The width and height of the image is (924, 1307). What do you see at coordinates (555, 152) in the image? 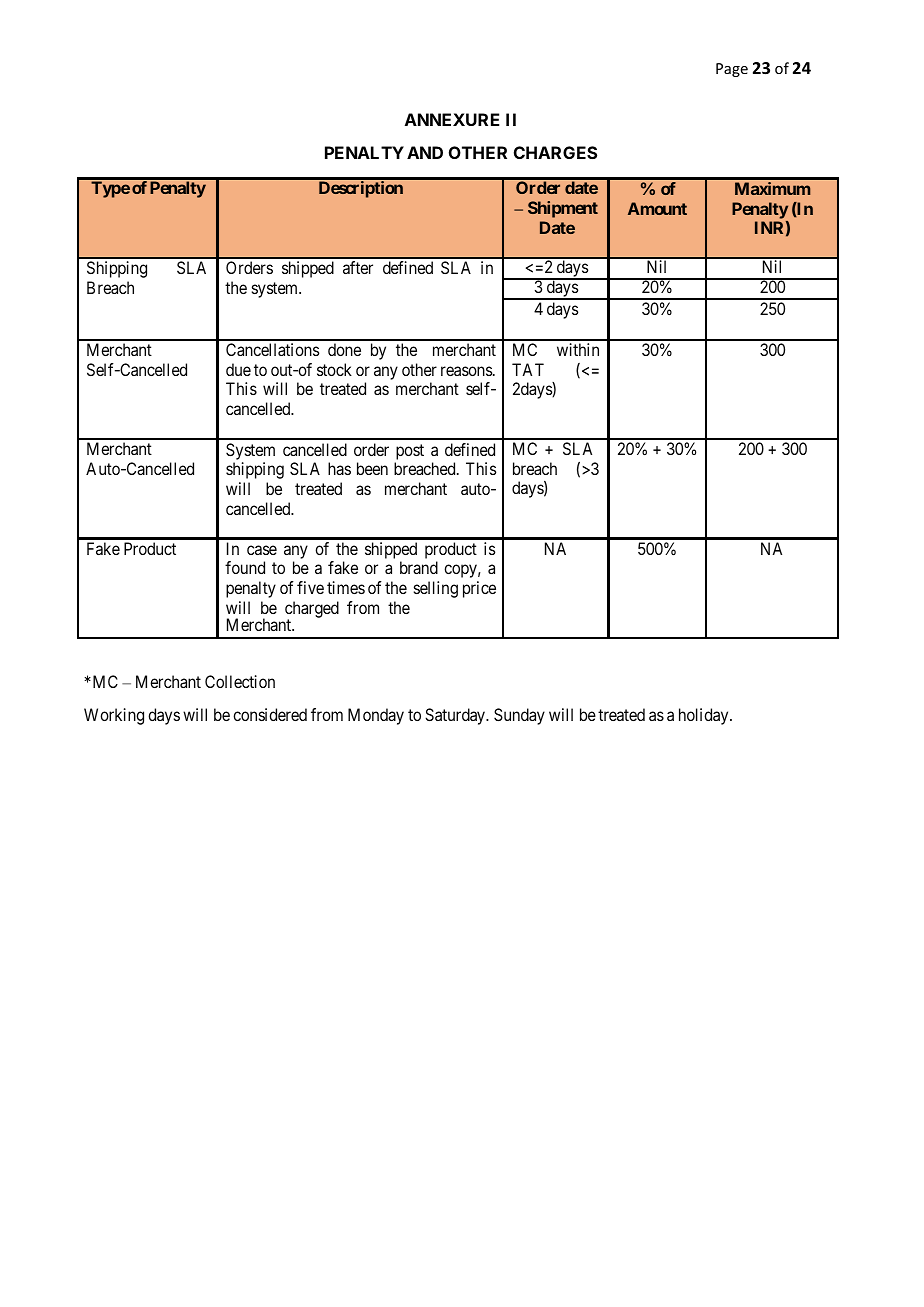
I see `CHARGES` at bounding box center [555, 152].
